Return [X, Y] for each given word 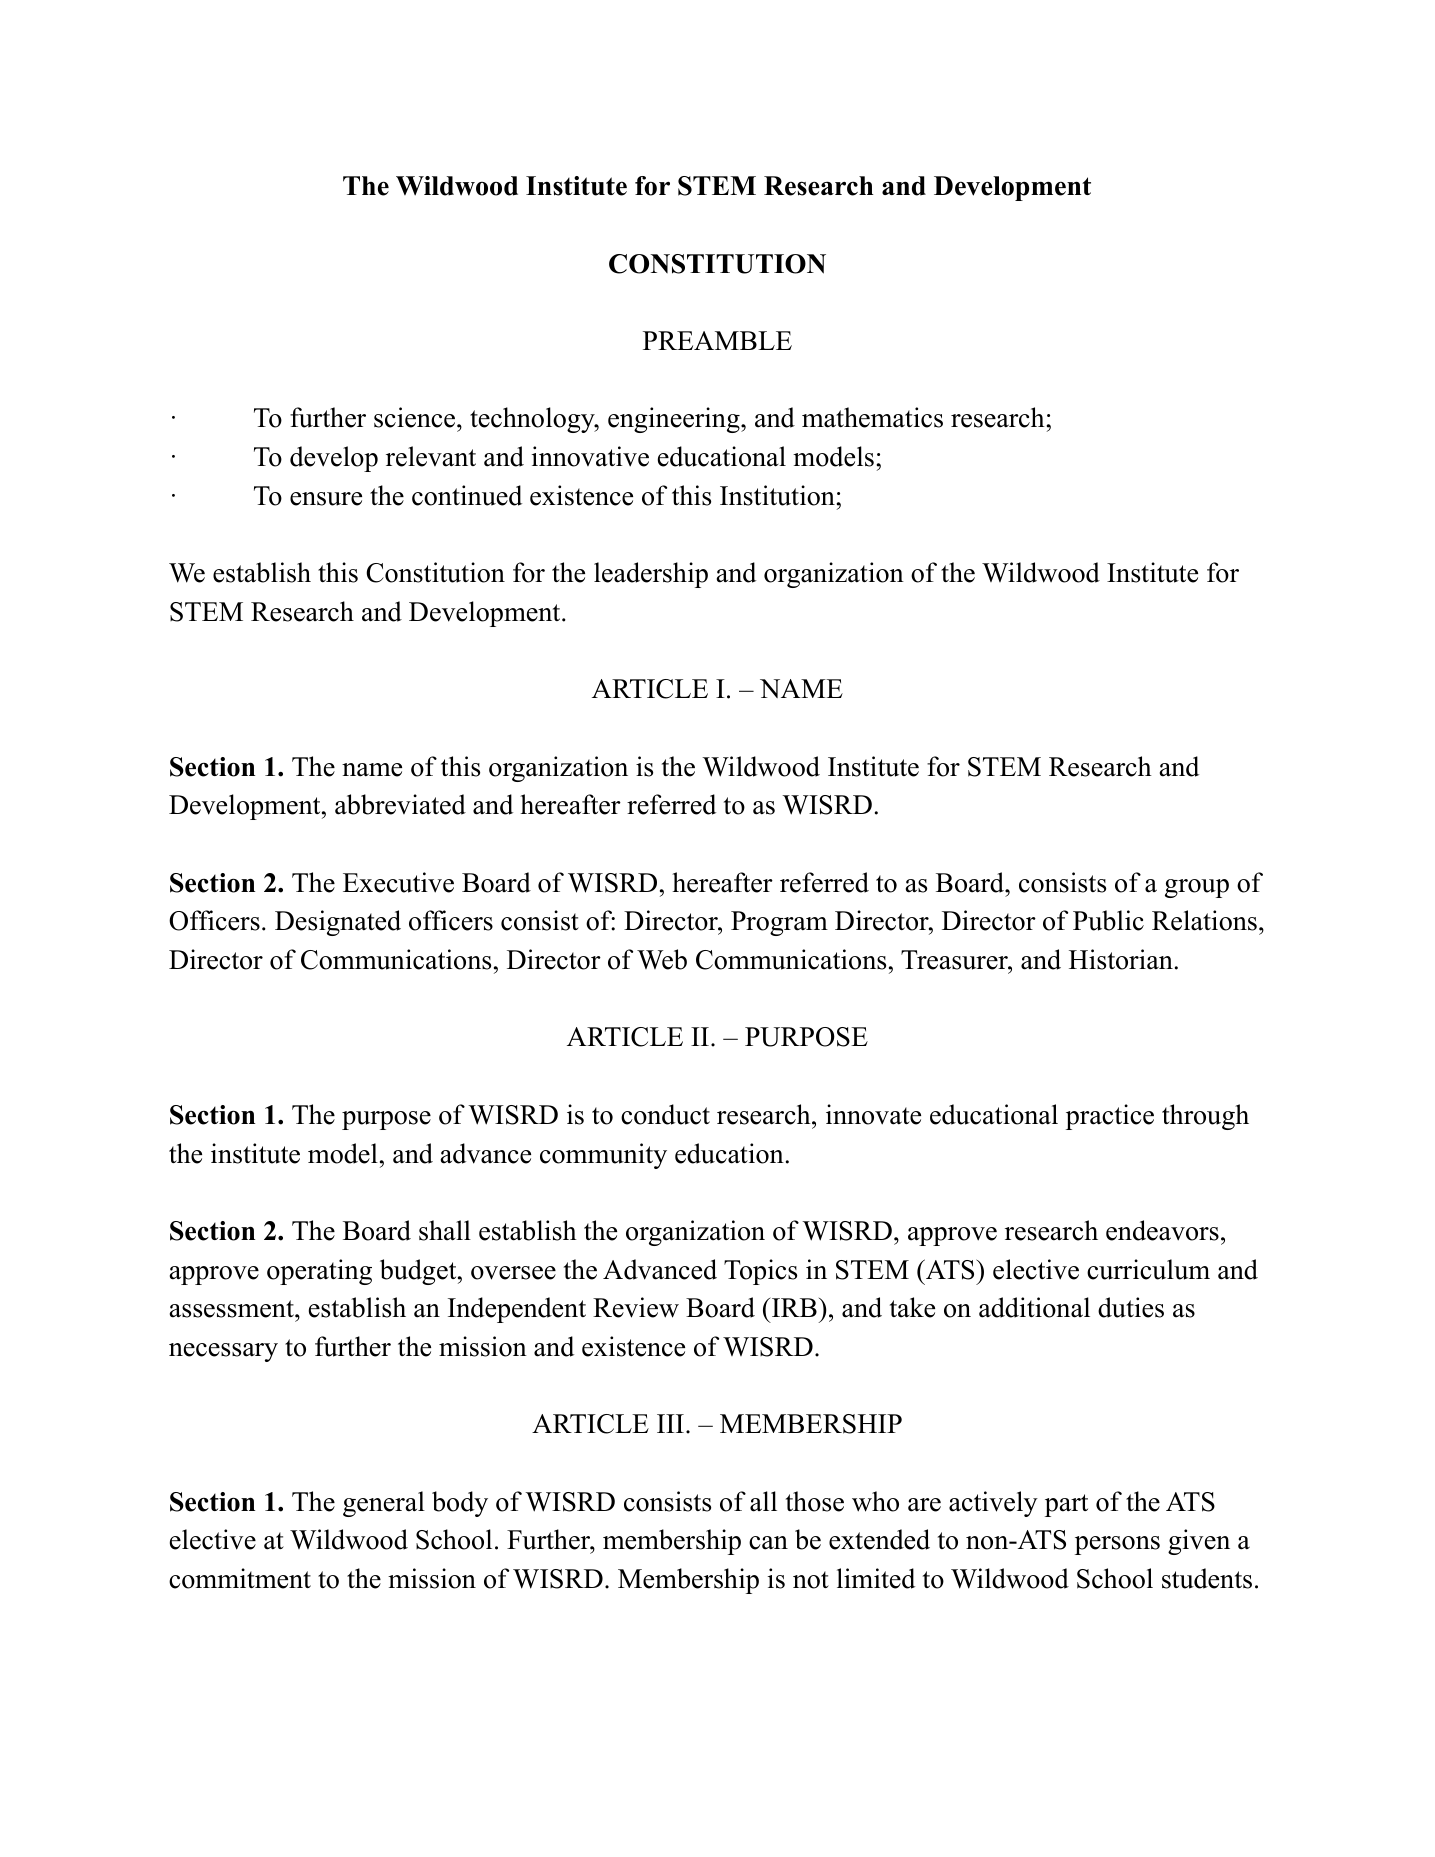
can [768, 1543]
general [384, 1504]
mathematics [872, 417]
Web [662, 959]
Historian [1121, 959]
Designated [338, 923]
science [414, 417]
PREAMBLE [717, 340]
